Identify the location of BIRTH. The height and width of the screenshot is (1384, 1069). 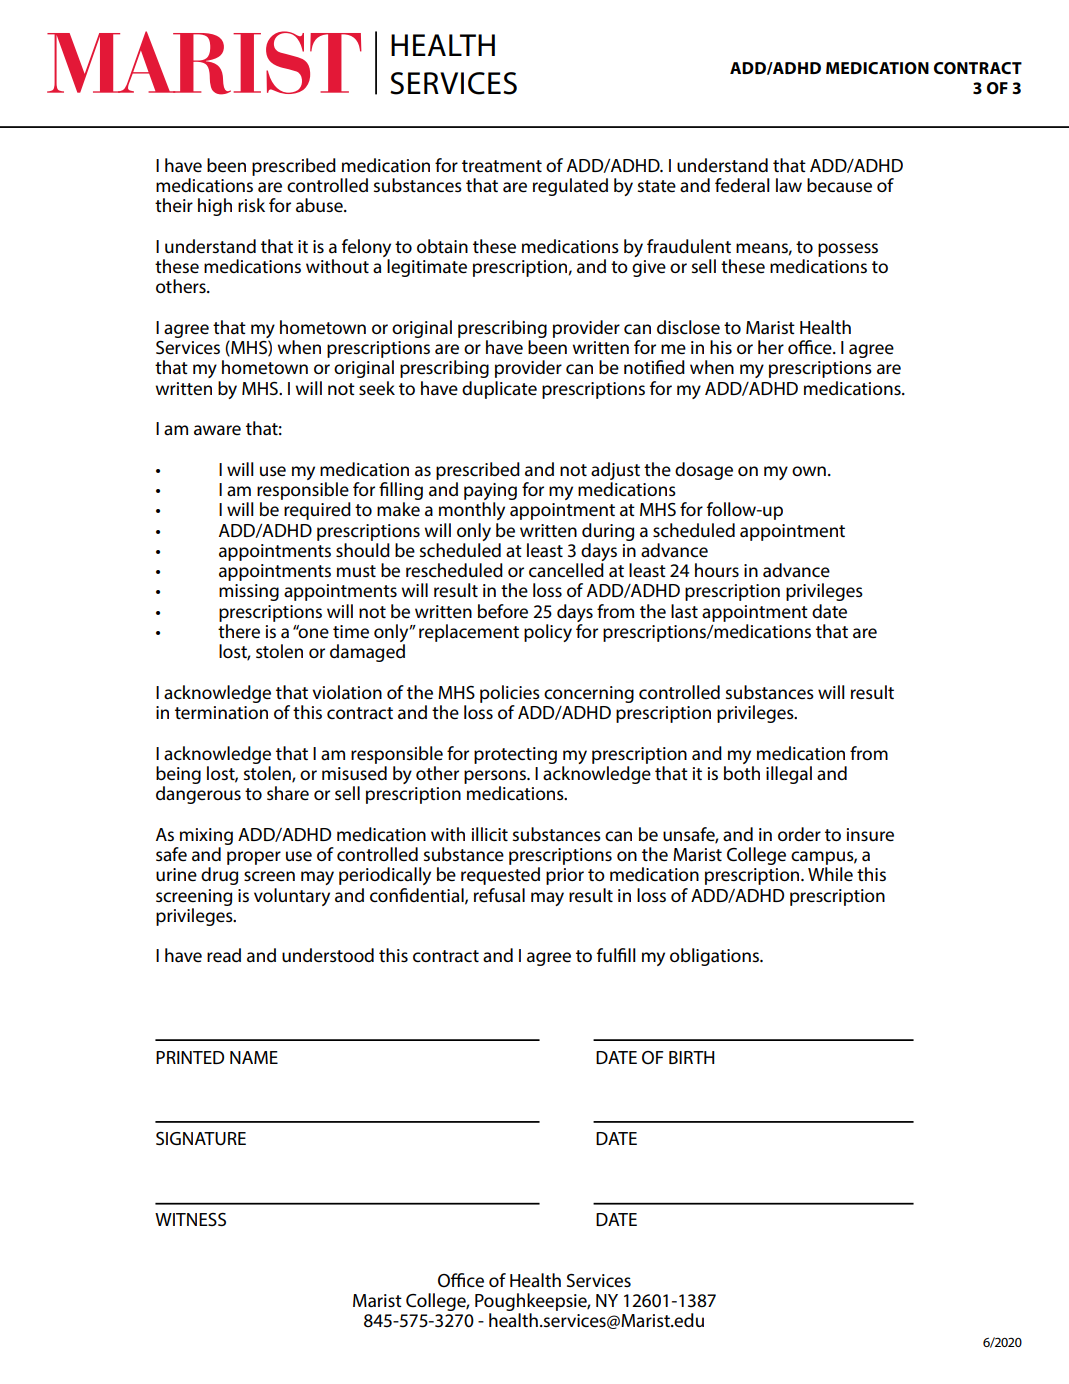
(692, 1057).
